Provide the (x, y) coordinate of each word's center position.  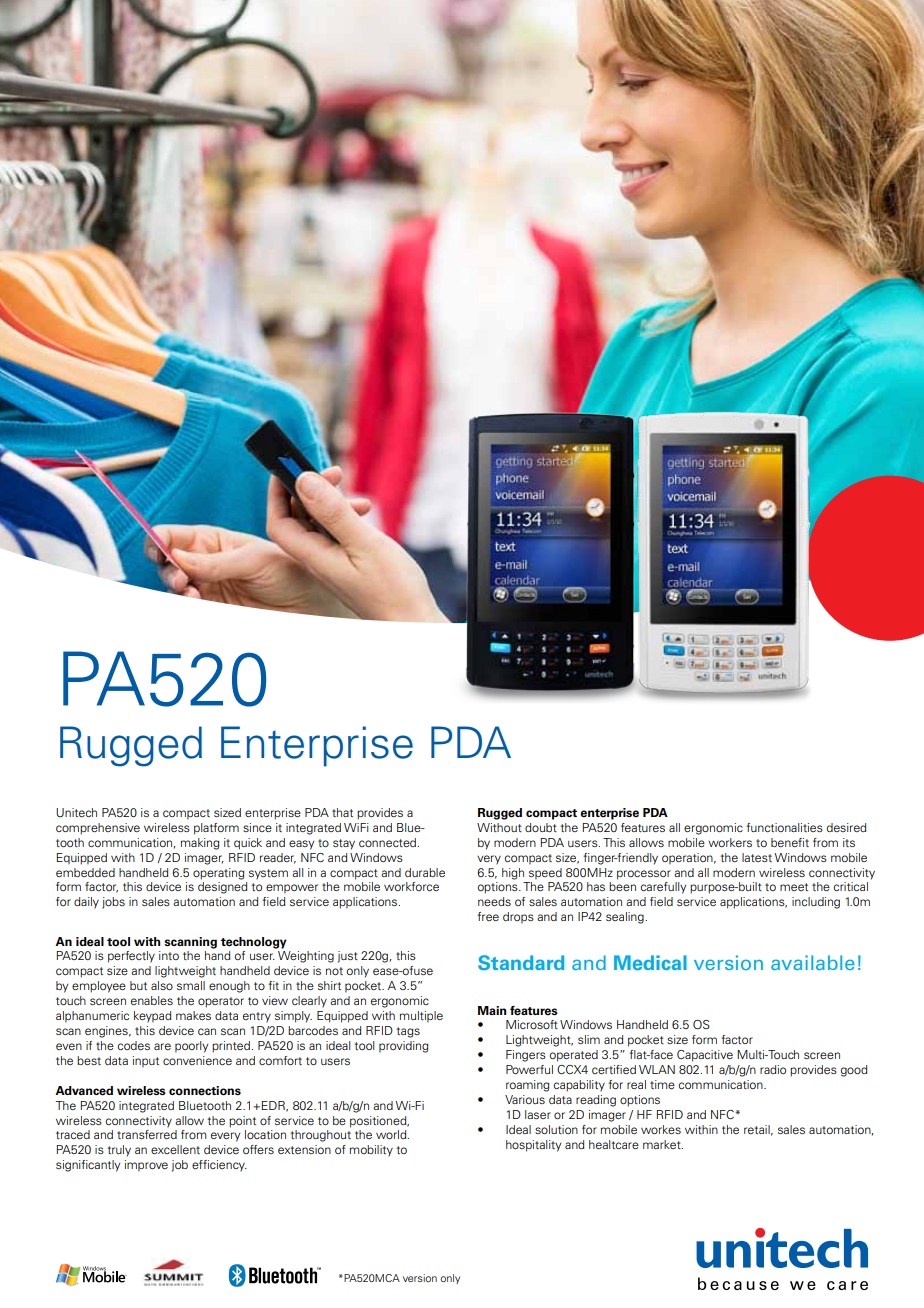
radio (773, 1069)
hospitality (533, 1146)
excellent (175, 1149)
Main (492, 1010)
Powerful (529, 1069)
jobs (113, 903)
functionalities (784, 827)
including (816, 903)
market (663, 1144)
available (813, 962)
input (146, 1062)
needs (494, 901)
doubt (541, 827)
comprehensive (98, 829)
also (162, 985)
